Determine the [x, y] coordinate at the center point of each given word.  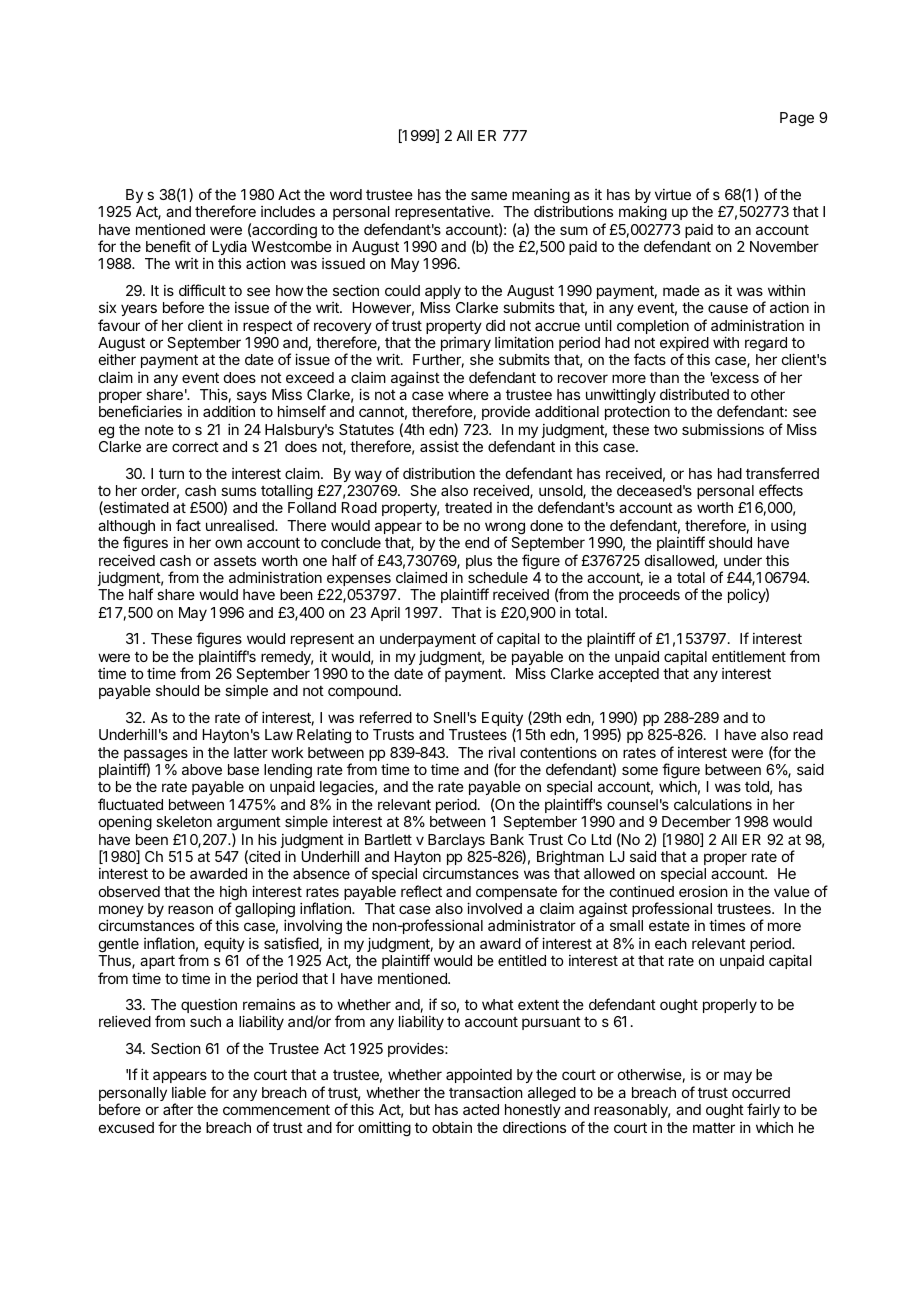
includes [288, 211]
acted [481, 1109]
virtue [673, 194]
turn [171, 474]
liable [189, 1092]
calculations [713, 804]
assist [439, 446]
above [202, 769]
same [489, 195]
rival [502, 752]
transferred [782, 473]
